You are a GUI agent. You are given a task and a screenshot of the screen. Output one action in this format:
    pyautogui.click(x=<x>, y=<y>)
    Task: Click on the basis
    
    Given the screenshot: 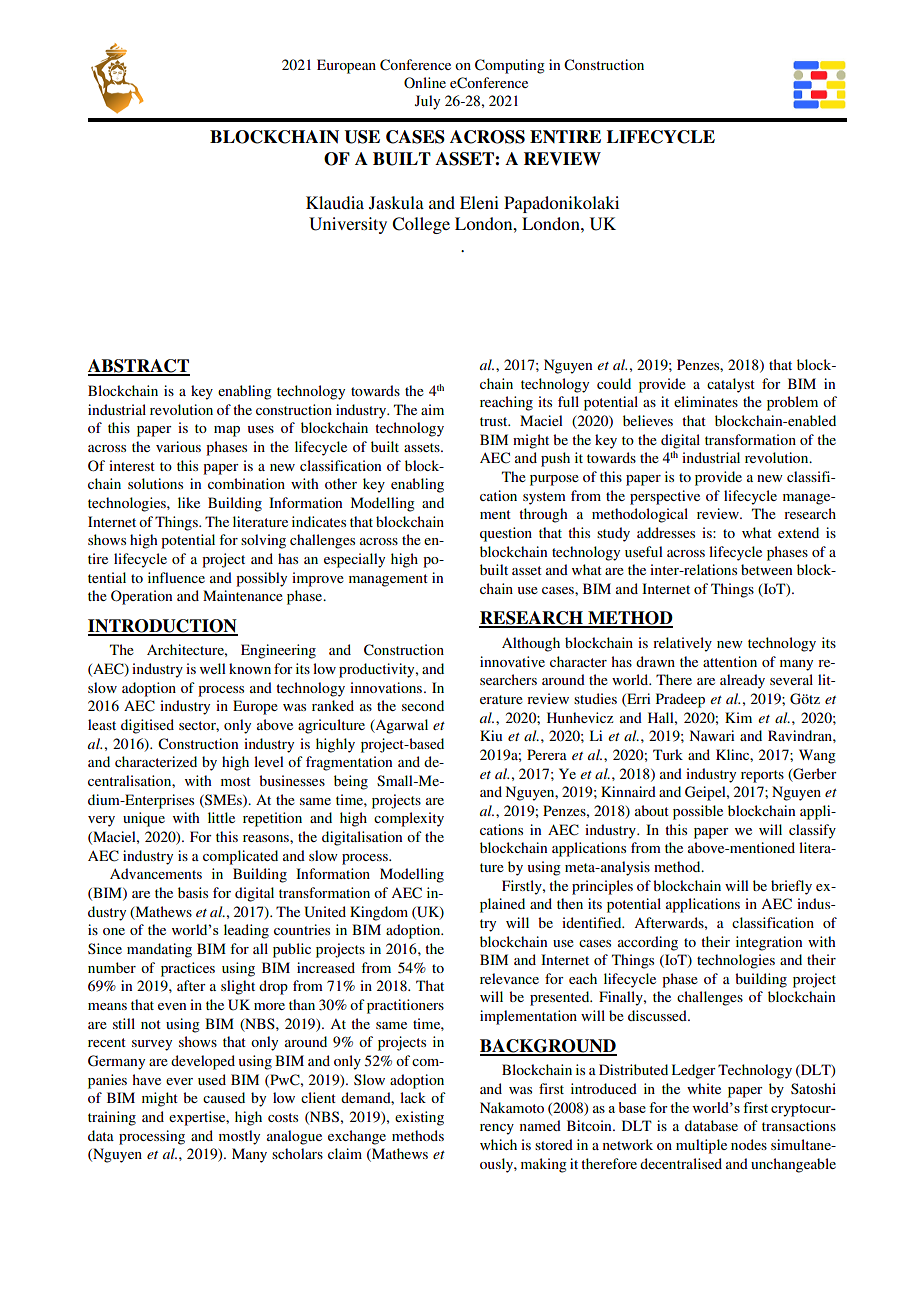 What is the action you would take?
    pyautogui.click(x=193, y=892)
